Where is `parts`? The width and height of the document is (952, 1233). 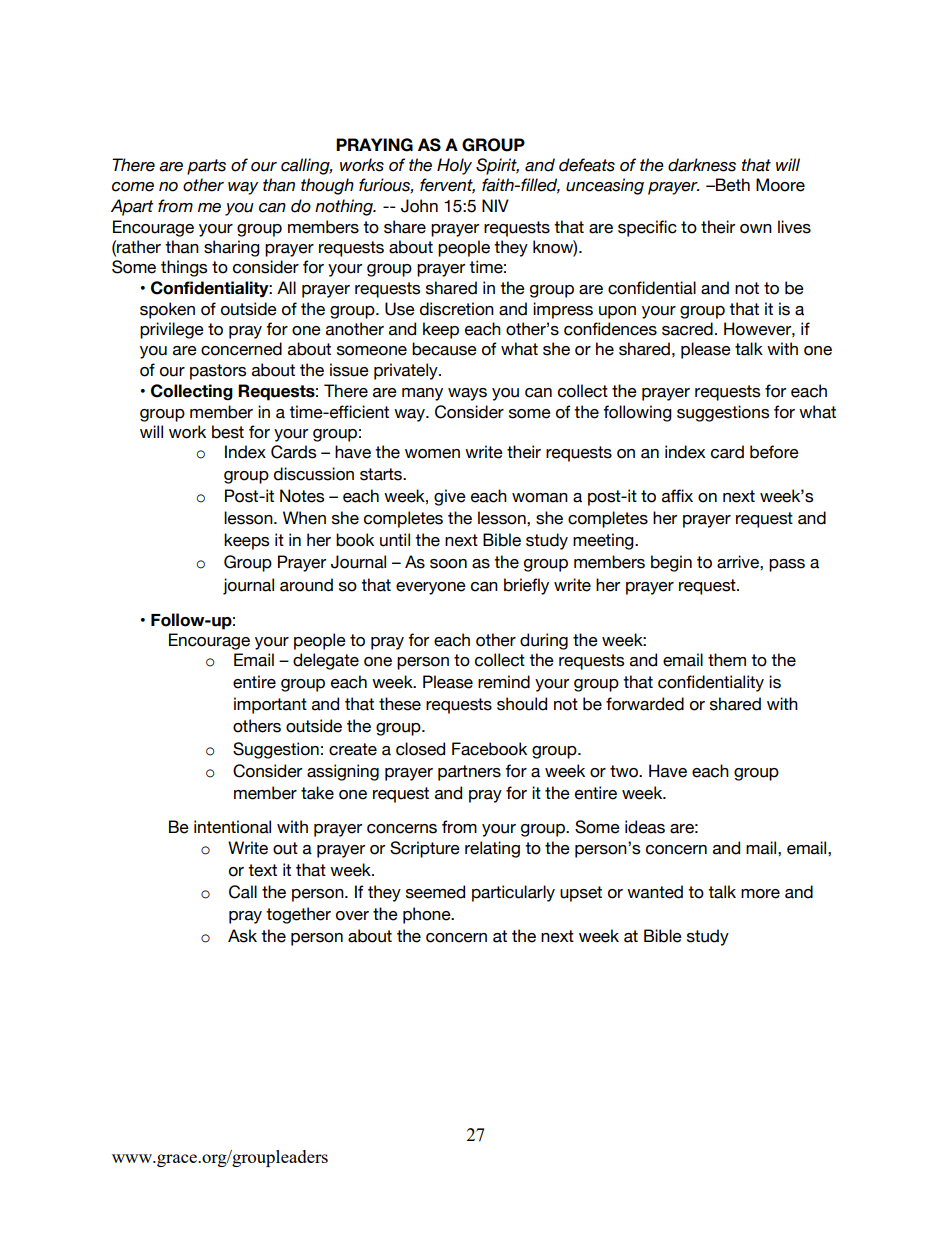
parts is located at coordinates (206, 167).
